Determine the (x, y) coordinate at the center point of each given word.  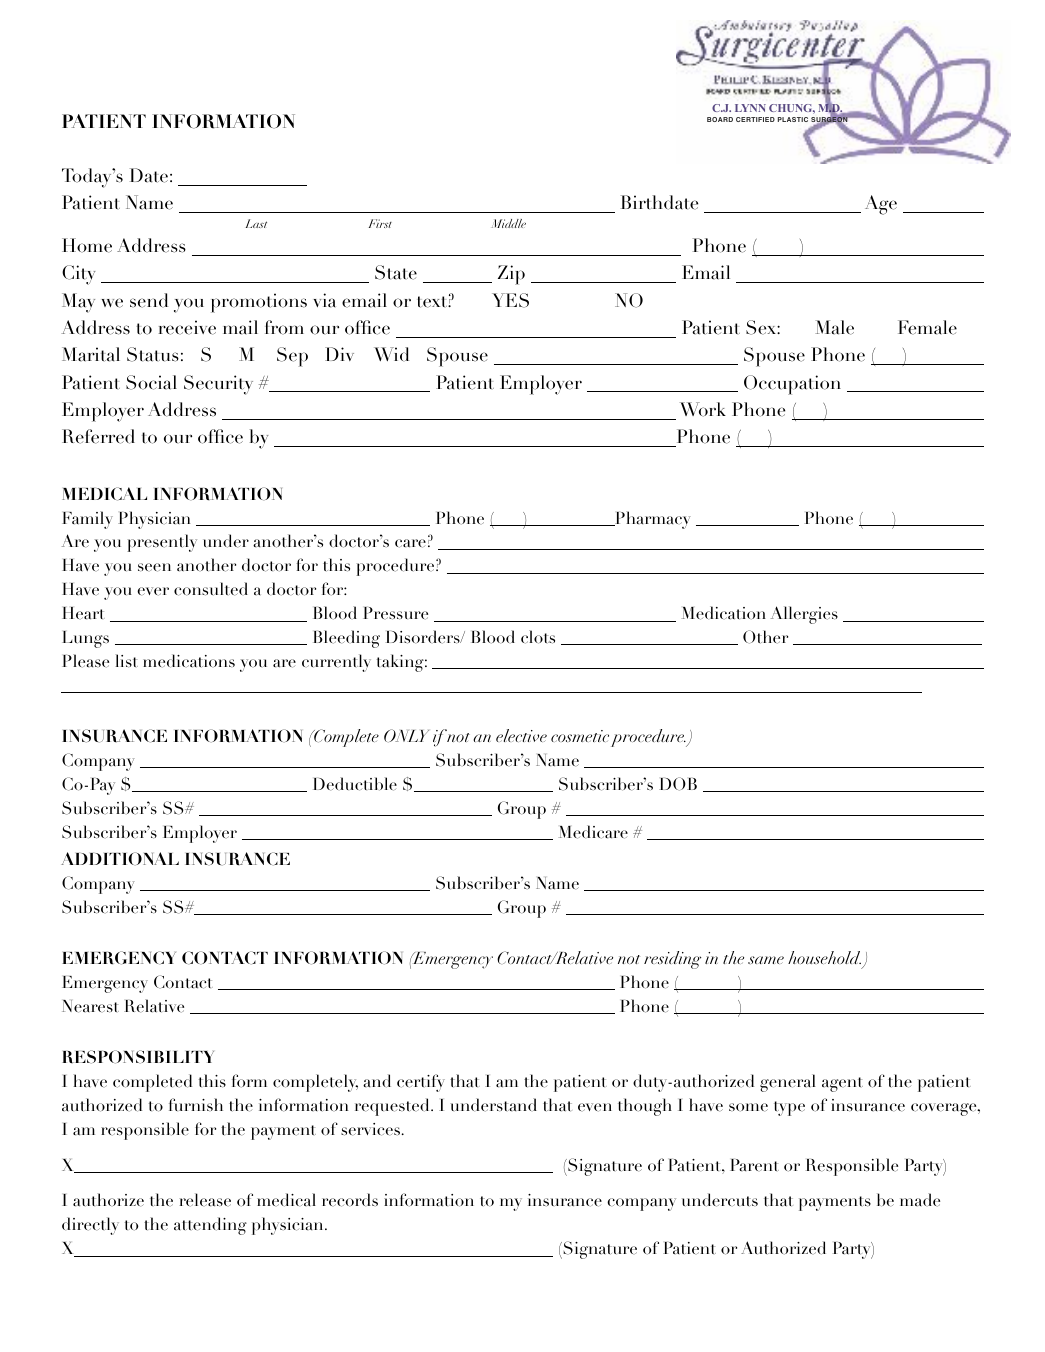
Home (87, 245)
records (350, 1200)
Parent (754, 1165)
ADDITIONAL (120, 859)
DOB (678, 784)
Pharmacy (652, 520)
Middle (509, 223)
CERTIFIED (755, 119)
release (205, 1200)
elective (521, 735)
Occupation (792, 385)
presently (162, 543)
